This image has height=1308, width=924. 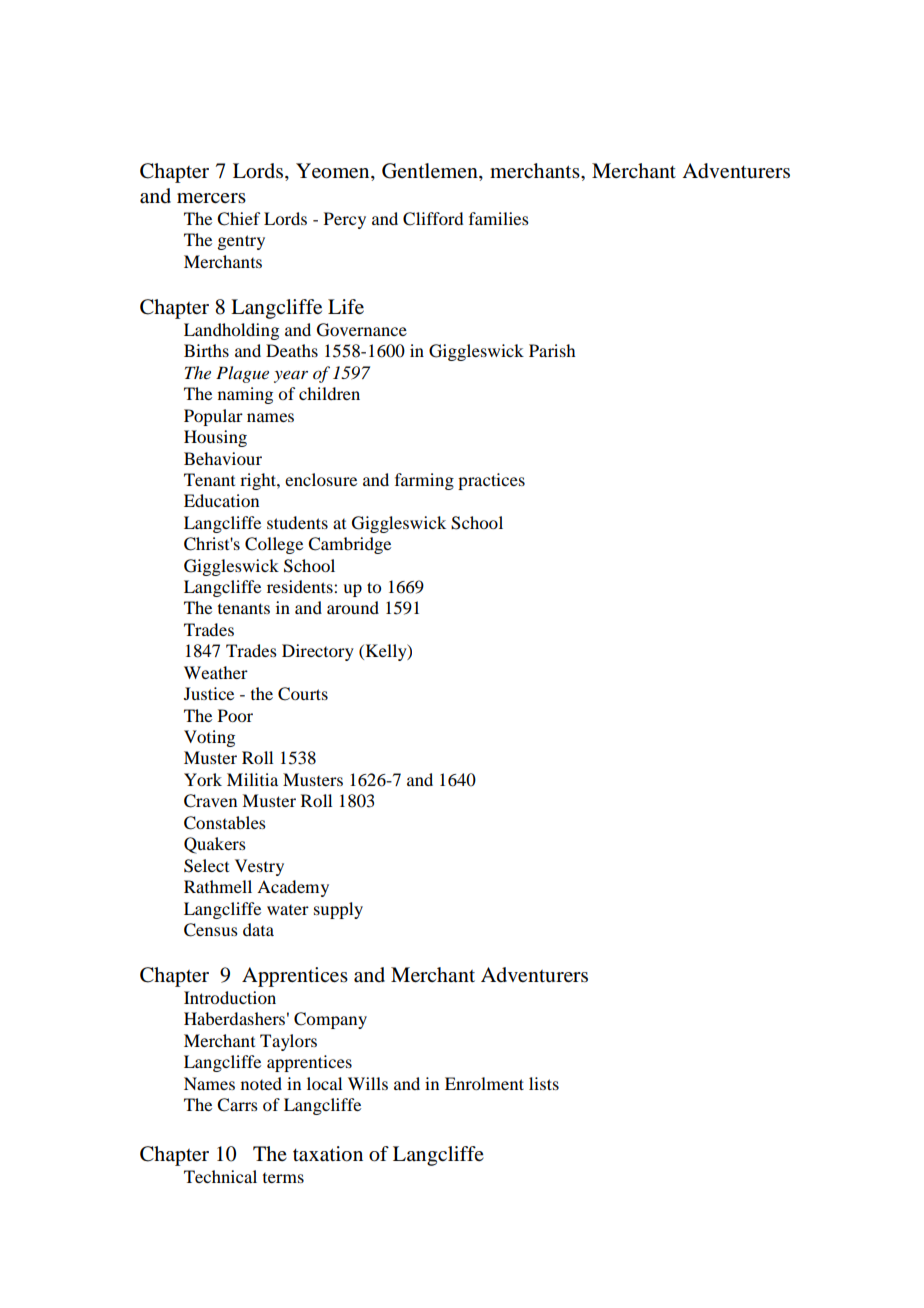 What do you see at coordinates (220, 1176) in the image?
I see `Technical` at bounding box center [220, 1176].
